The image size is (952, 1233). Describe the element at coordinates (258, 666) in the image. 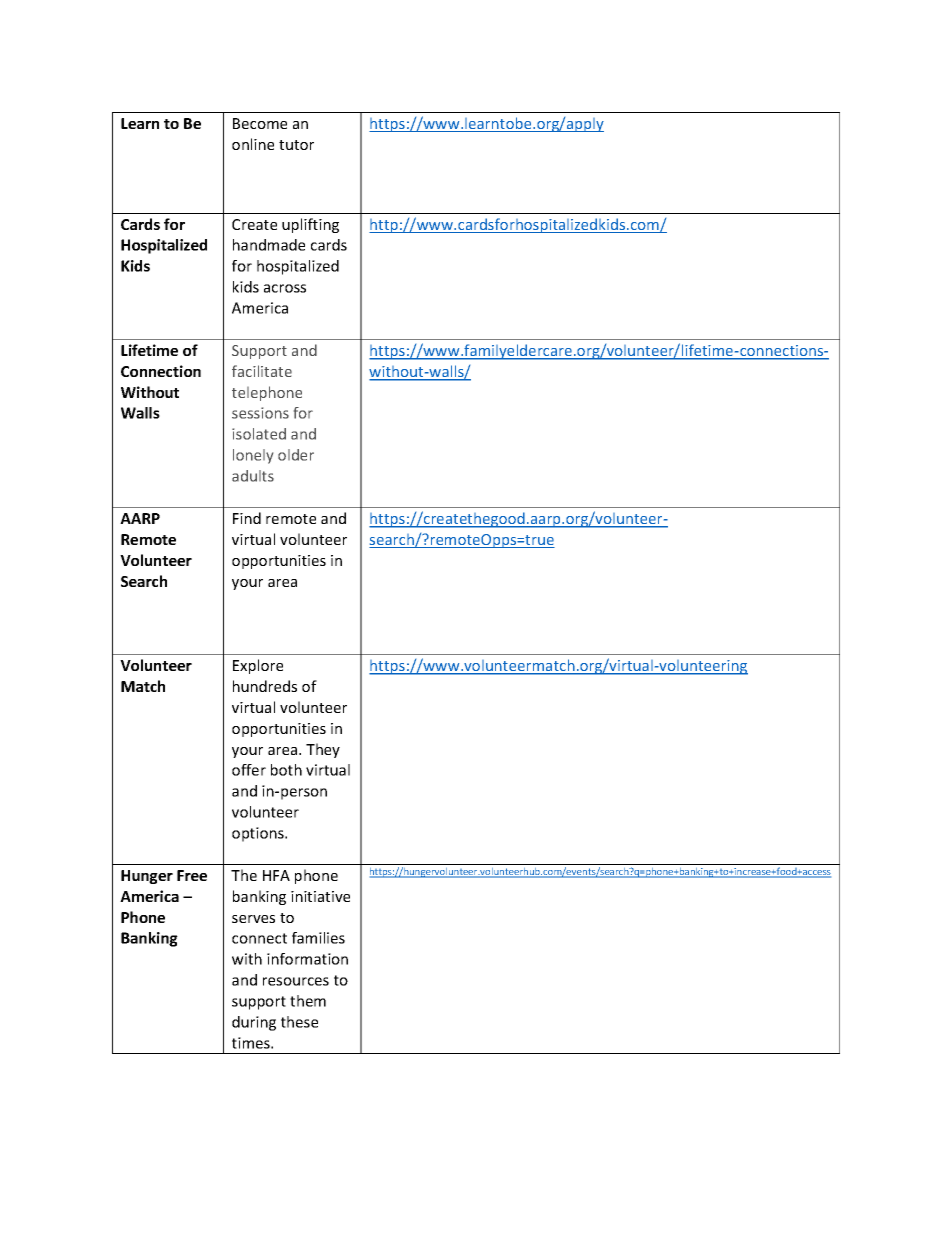

I see `Explore` at that location.
